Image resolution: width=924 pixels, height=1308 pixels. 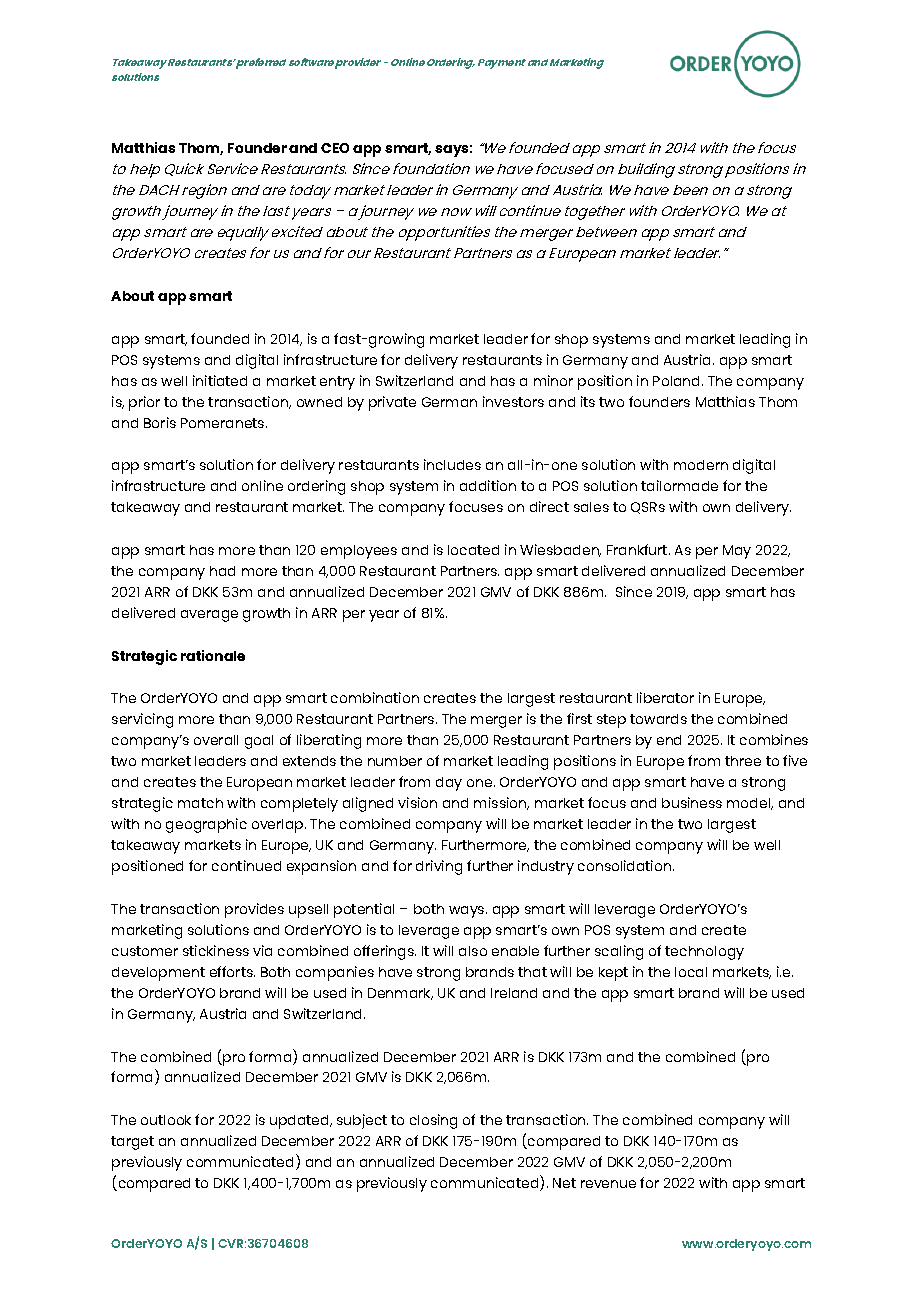 I want to click on geographic, so click(x=206, y=825).
